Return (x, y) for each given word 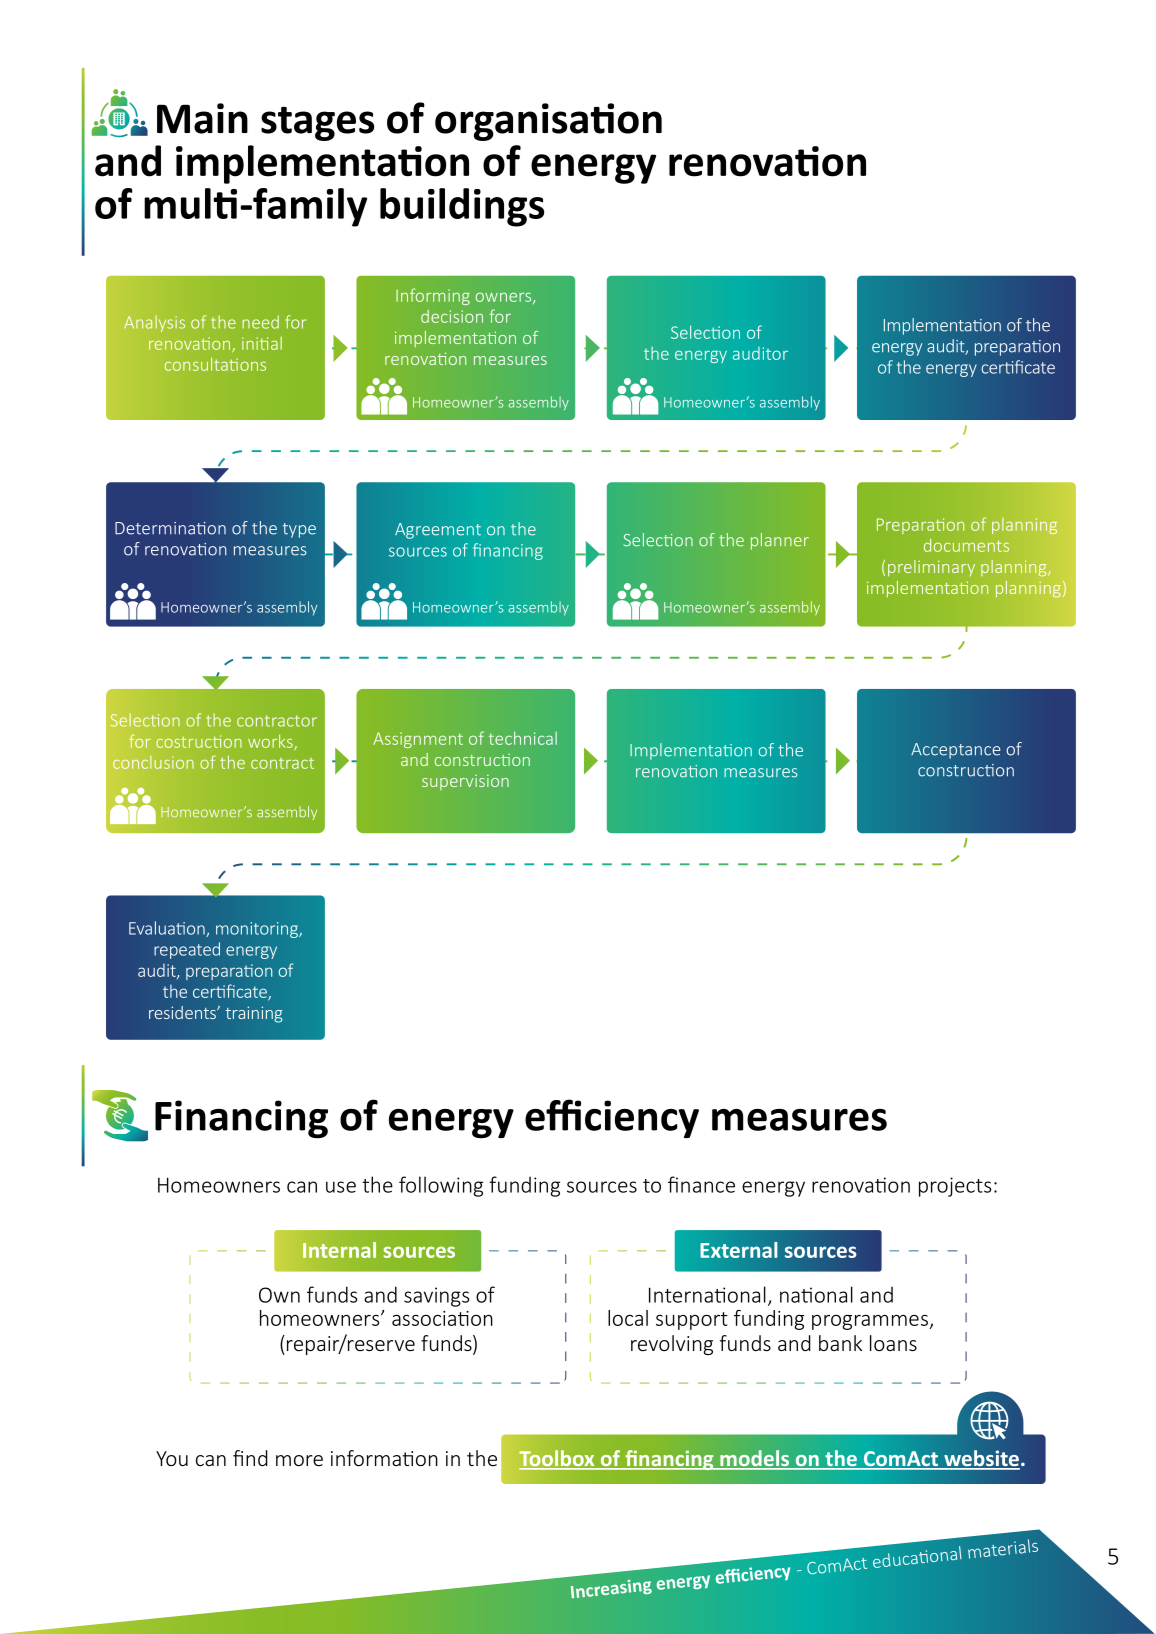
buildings (462, 207)
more (299, 1460)
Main (202, 118)
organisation (548, 122)
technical (523, 738)
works (271, 742)
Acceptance (955, 751)
